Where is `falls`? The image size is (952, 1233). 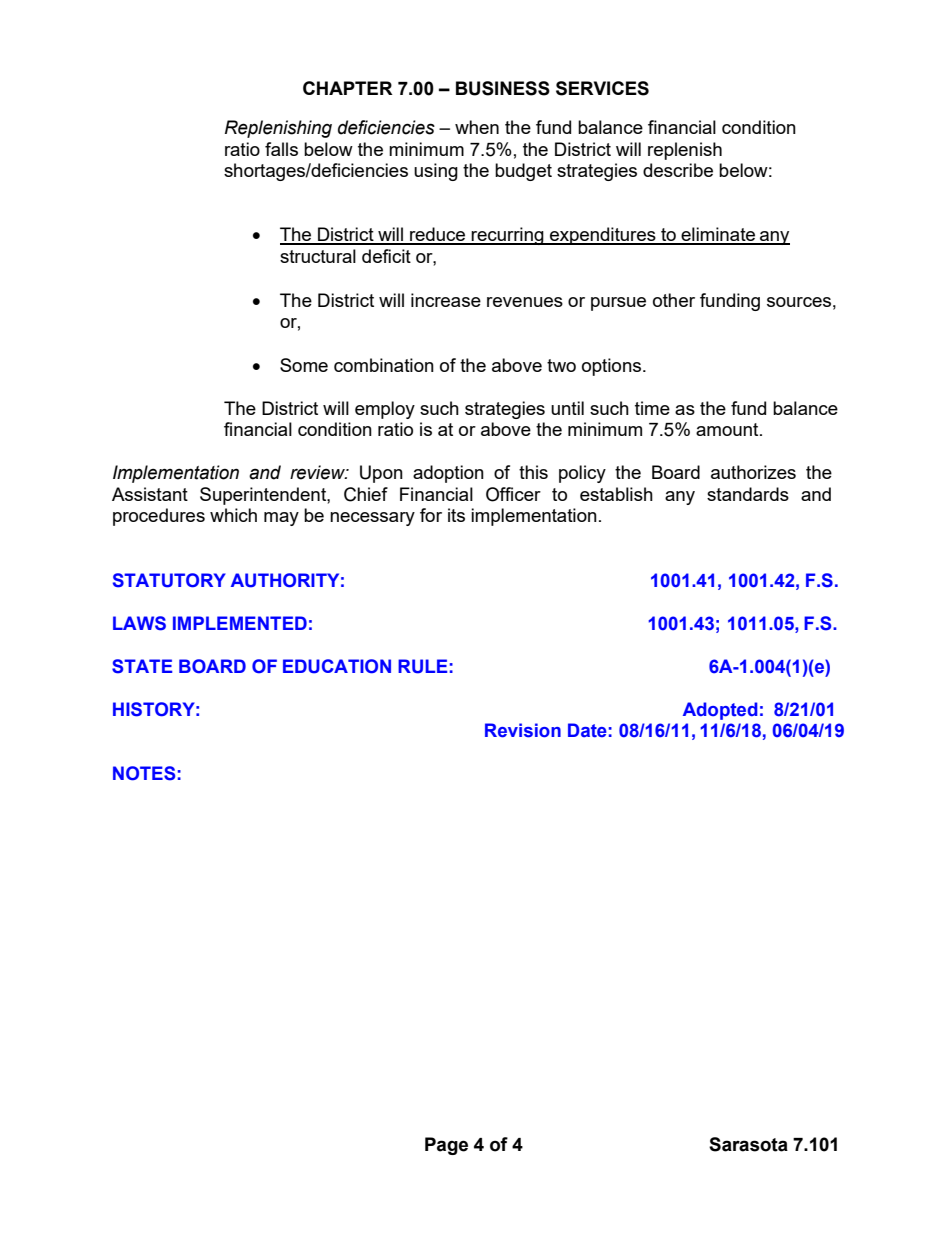
falls is located at coordinates (281, 149).
